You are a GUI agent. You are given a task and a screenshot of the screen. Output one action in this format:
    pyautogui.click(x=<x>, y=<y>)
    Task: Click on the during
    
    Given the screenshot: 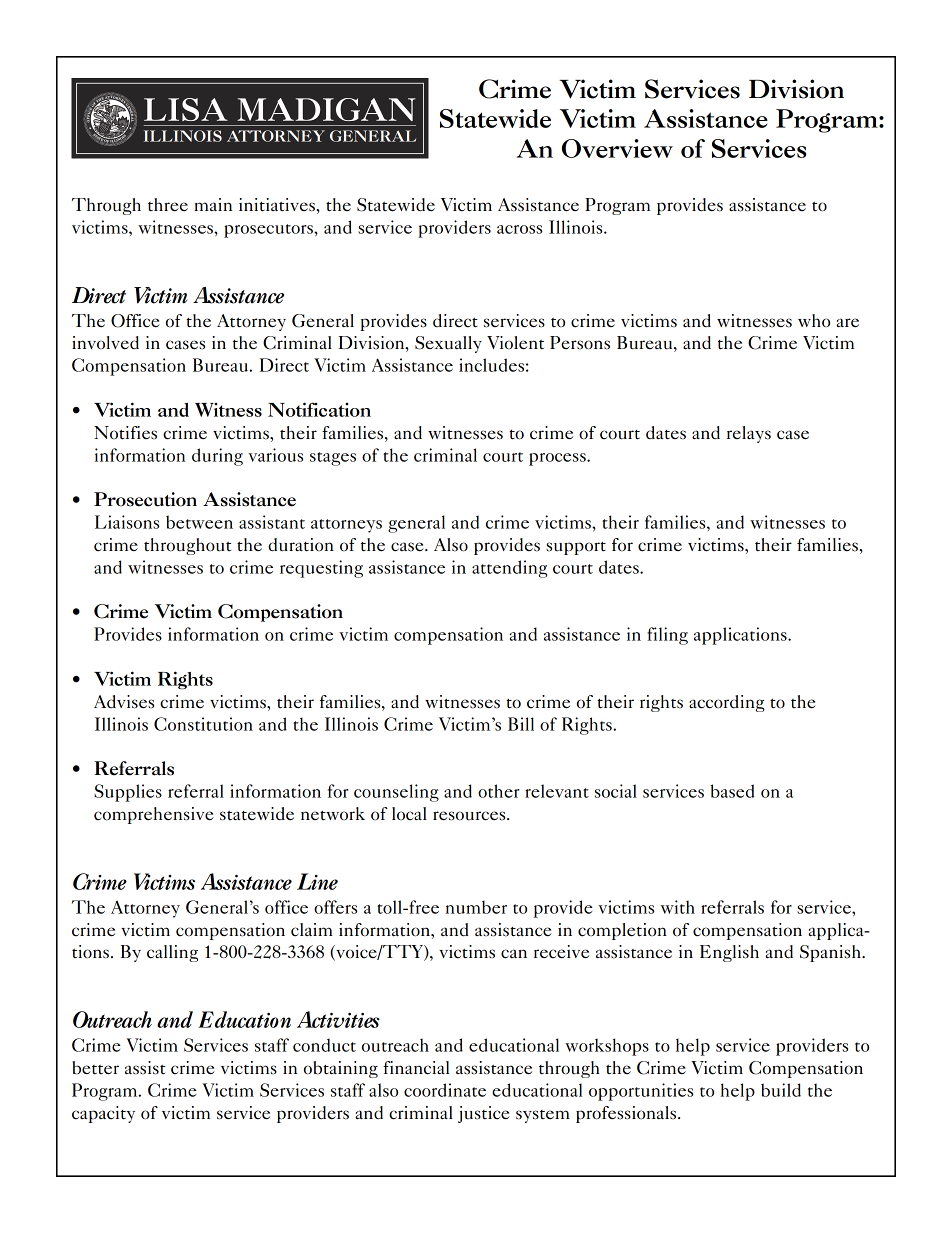 What is the action you would take?
    pyautogui.click(x=217, y=457)
